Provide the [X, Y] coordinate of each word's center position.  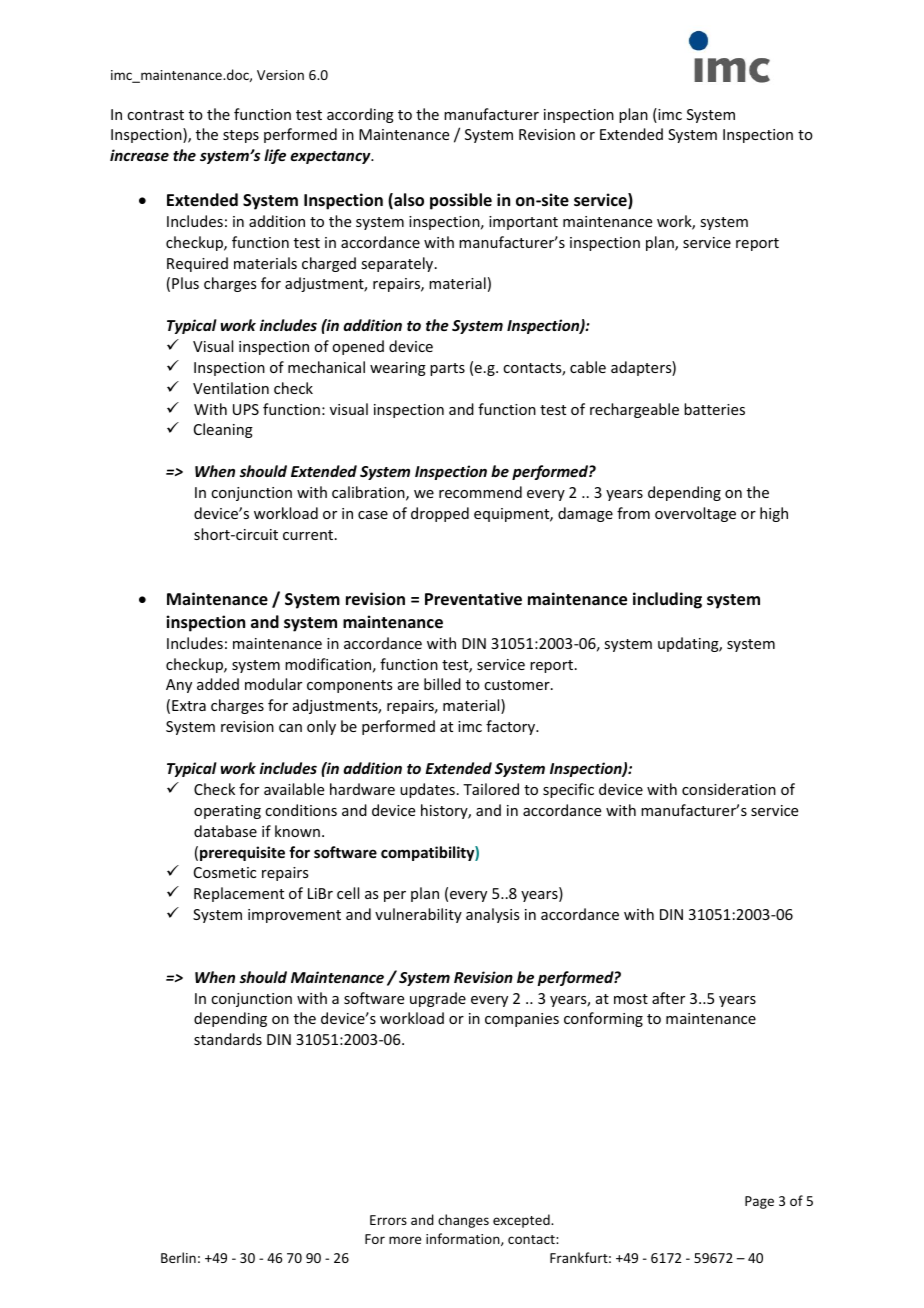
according [360, 115]
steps [241, 136]
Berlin [178, 1257]
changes [463, 1221]
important [523, 223]
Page [759, 1202]
